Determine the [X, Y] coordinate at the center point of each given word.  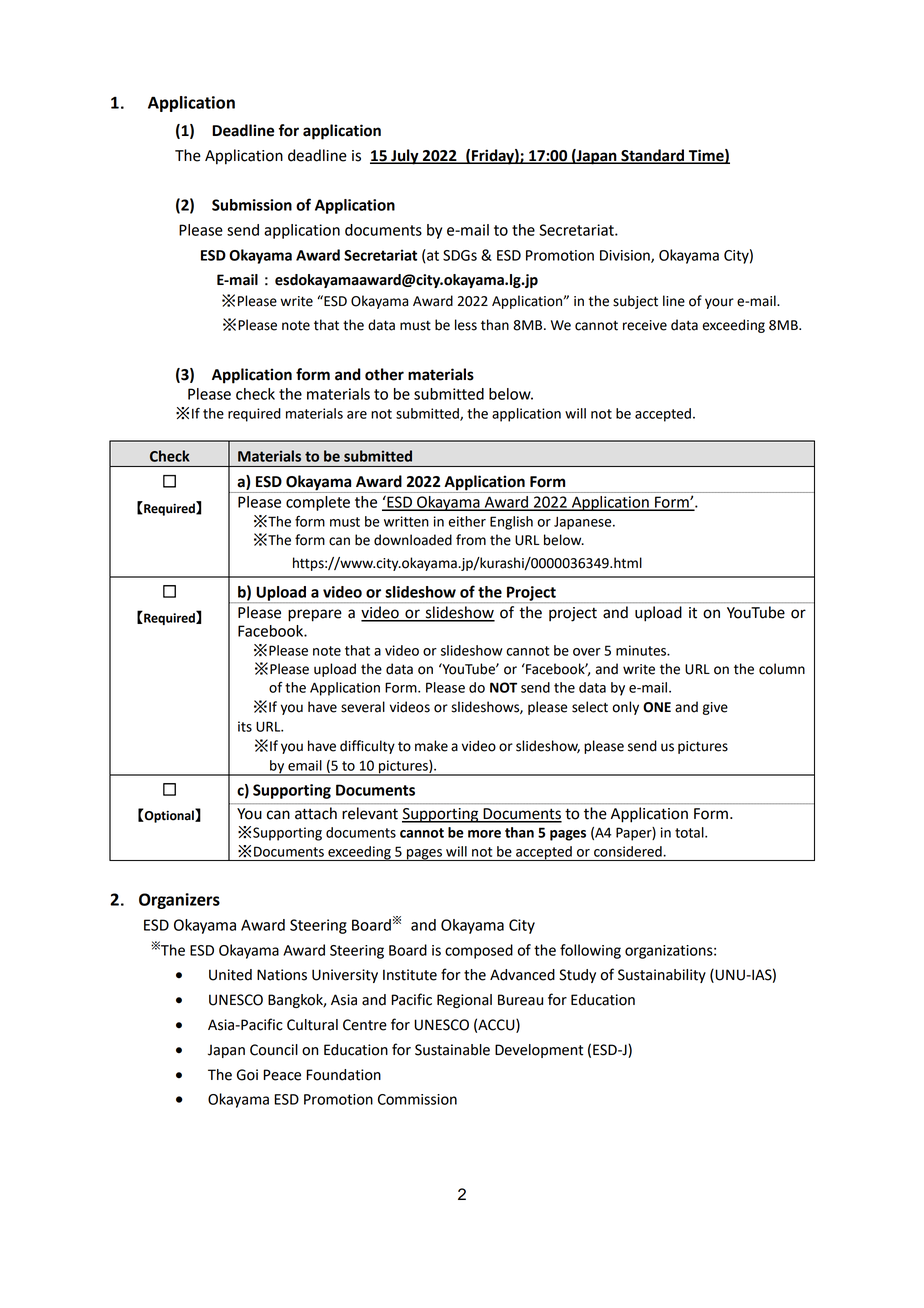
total [690, 832]
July [405, 157]
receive [645, 325]
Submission [252, 205]
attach [316, 813]
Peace [282, 1075]
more [484, 834]
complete [318, 503]
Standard [653, 156]
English [511, 523]
